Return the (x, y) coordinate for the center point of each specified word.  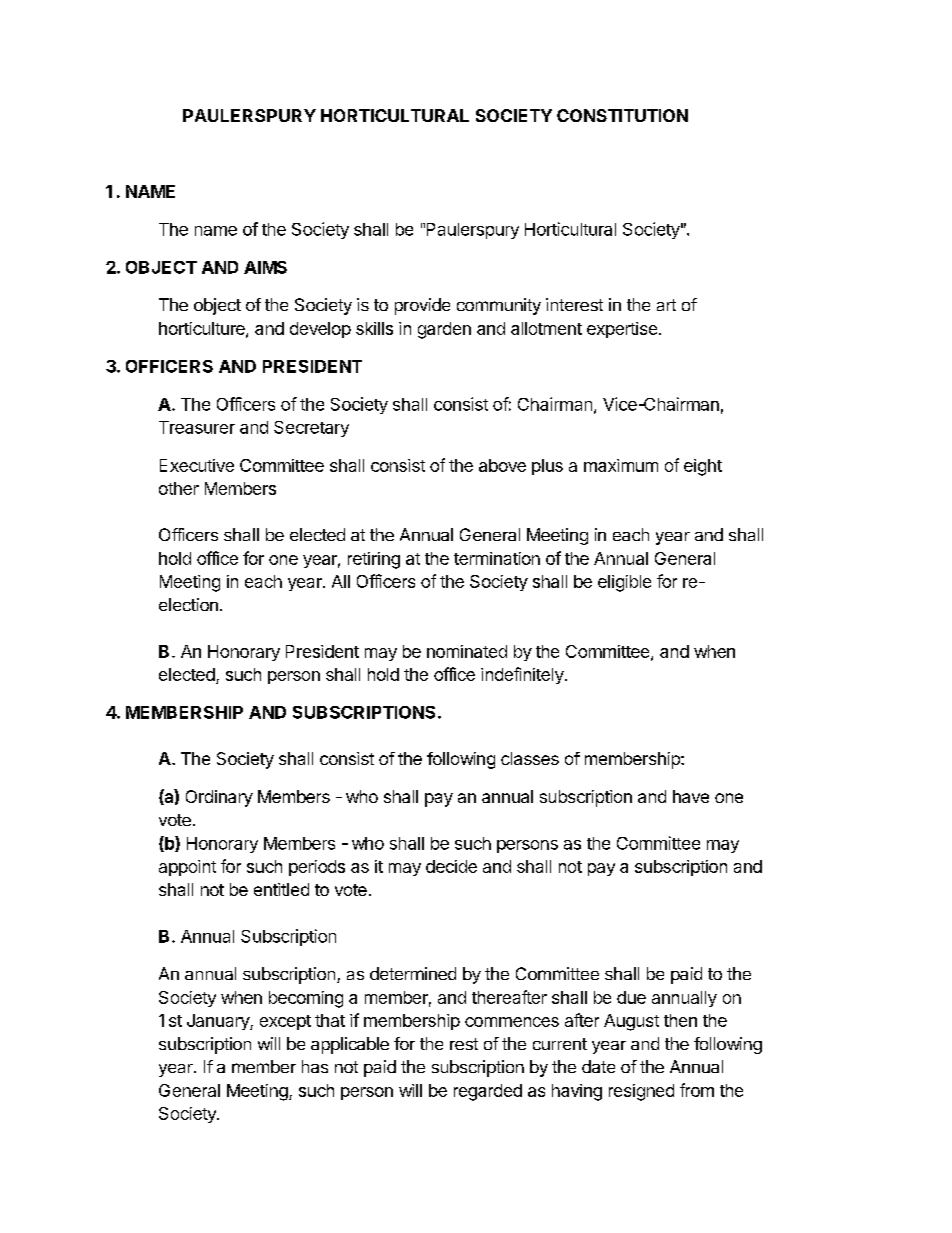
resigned (641, 1092)
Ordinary (219, 798)
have (691, 796)
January (219, 1022)
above (502, 465)
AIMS (265, 267)
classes (530, 758)
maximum (621, 465)
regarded (488, 1092)
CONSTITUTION (622, 115)
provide (422, 306)
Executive (197, 465)
